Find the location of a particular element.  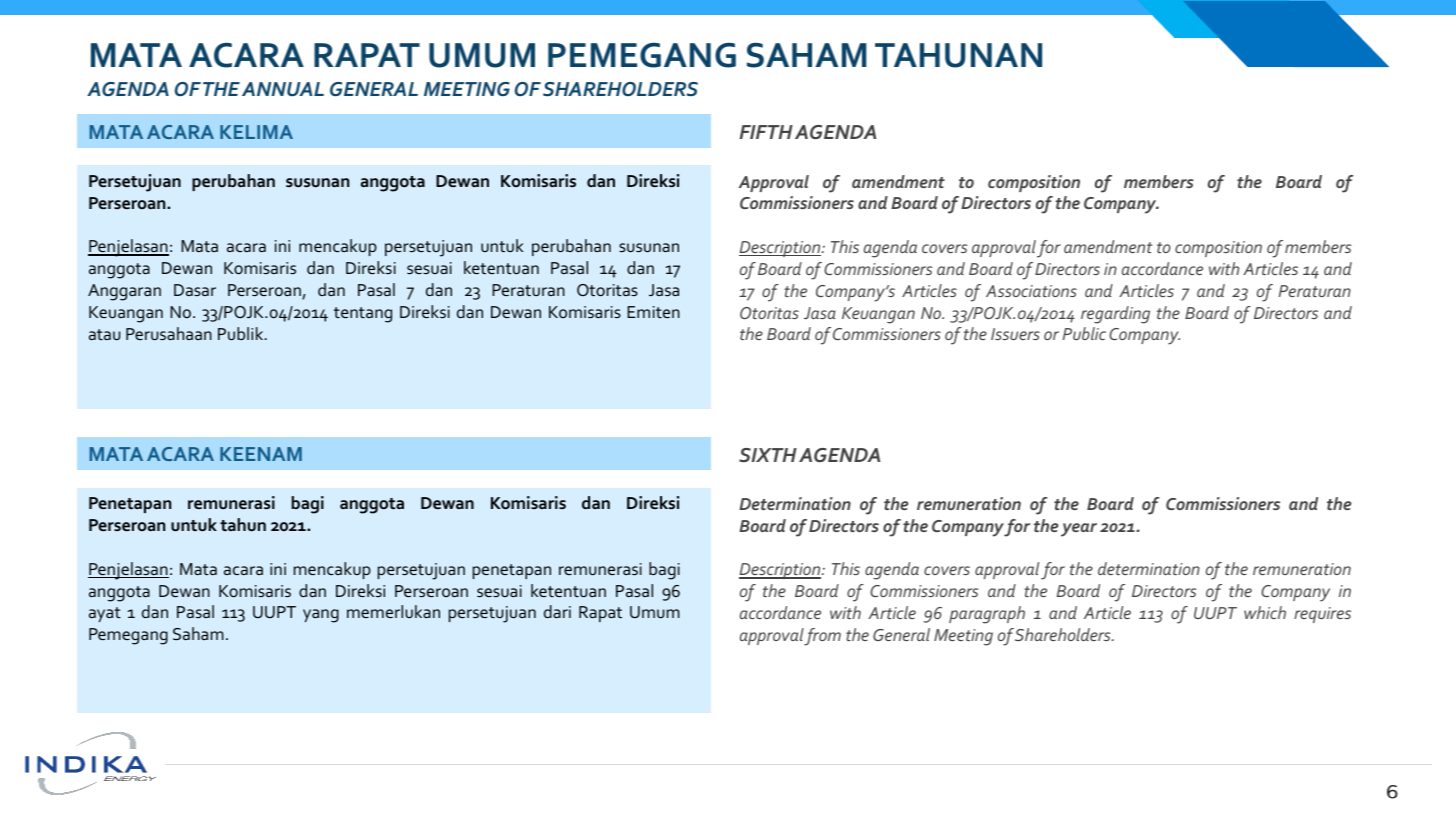

dari is located at coordinates (557, 611).
